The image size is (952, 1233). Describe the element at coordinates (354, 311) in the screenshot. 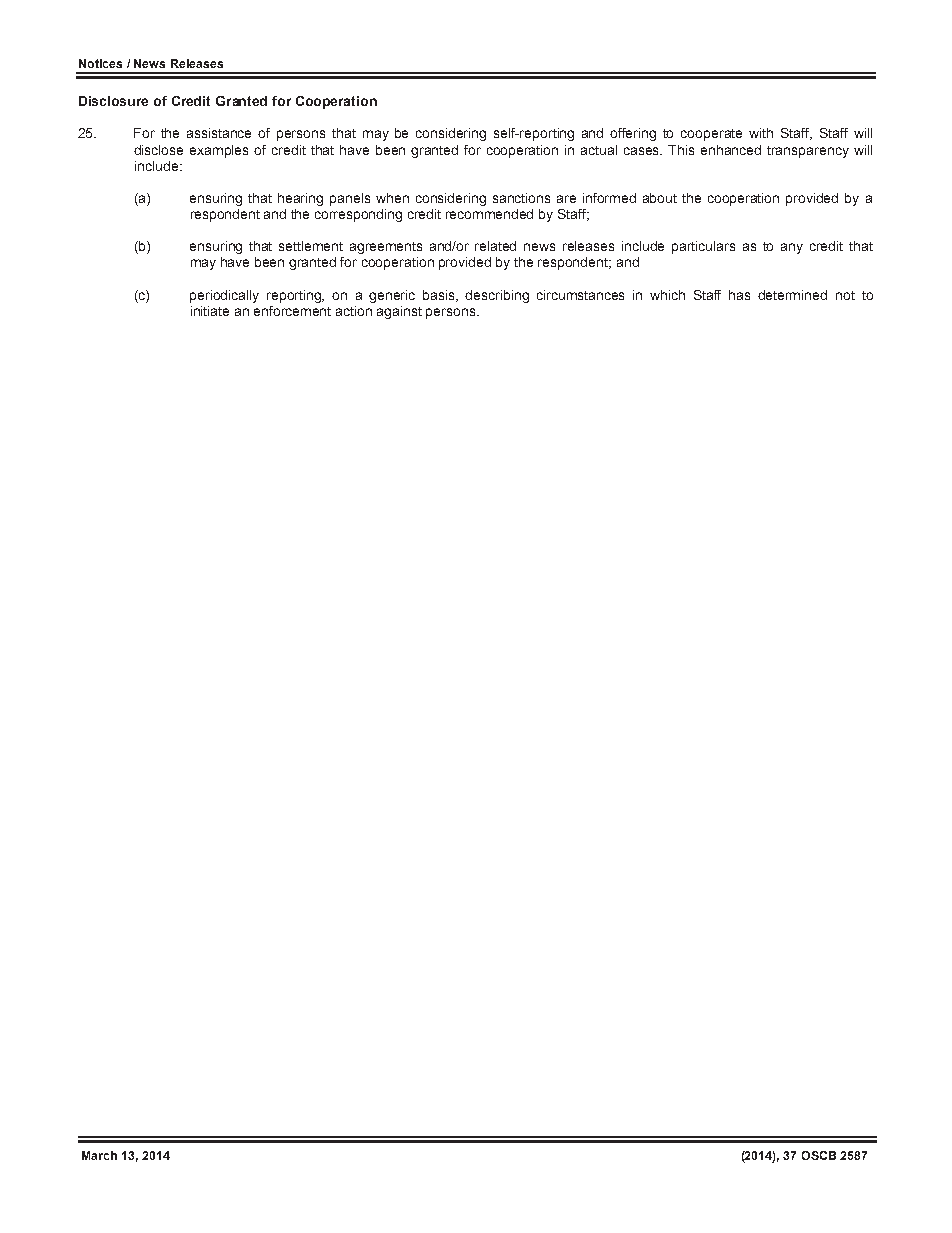

I see `action` at that location.
